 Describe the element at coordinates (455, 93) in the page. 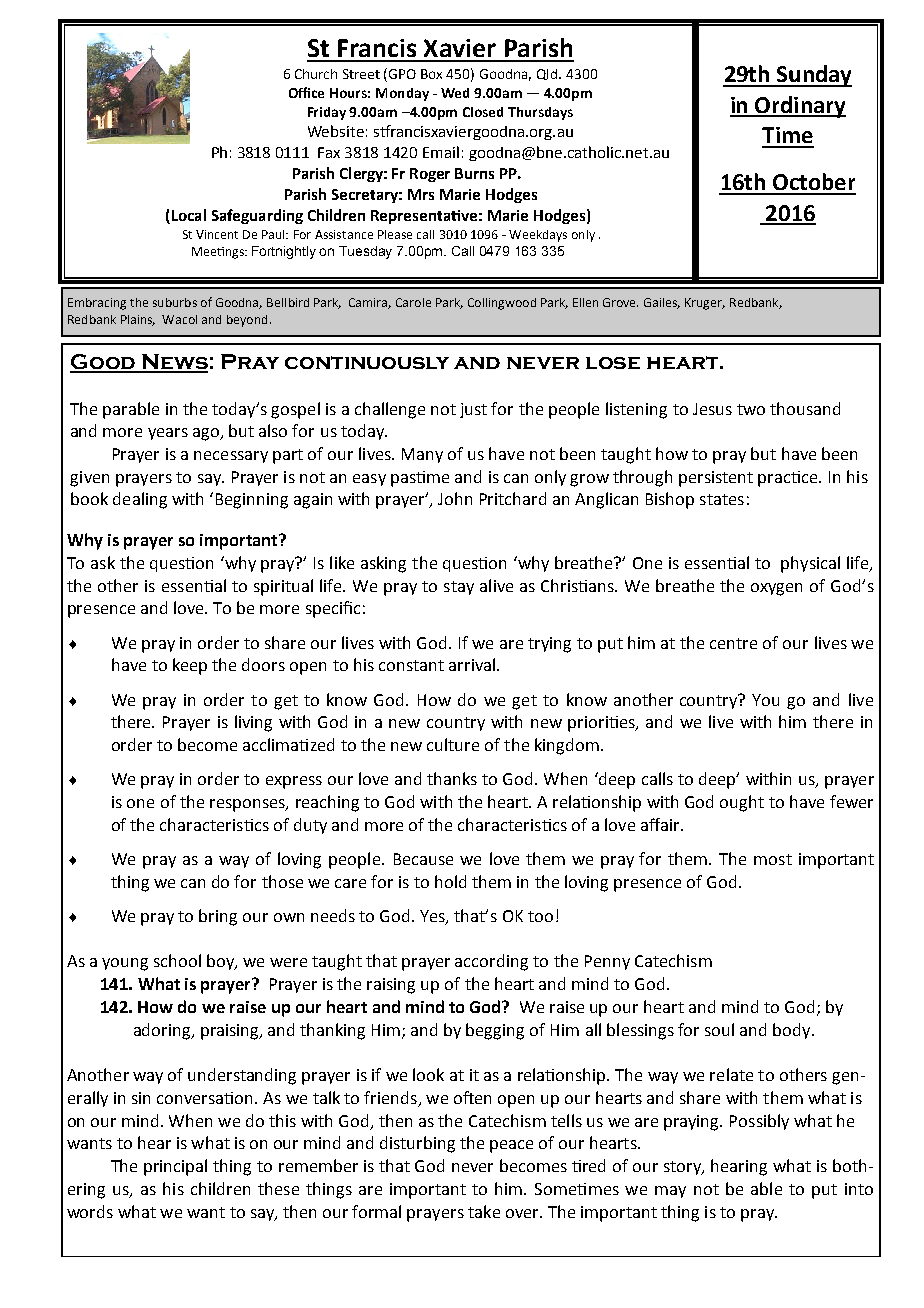

I see `Wed` at that location.
